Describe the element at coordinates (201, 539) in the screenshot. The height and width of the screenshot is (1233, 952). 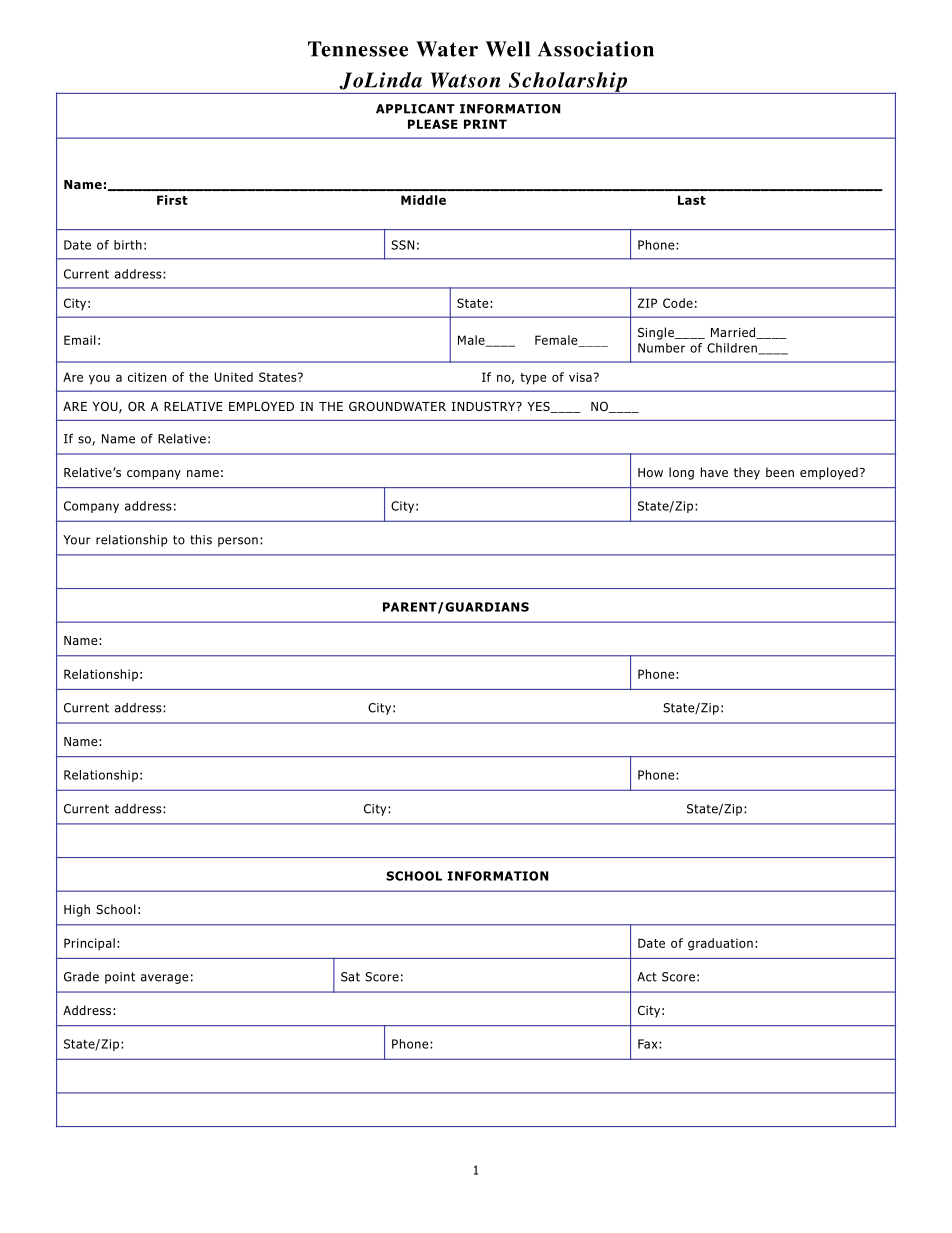
I see `this` at that location.
